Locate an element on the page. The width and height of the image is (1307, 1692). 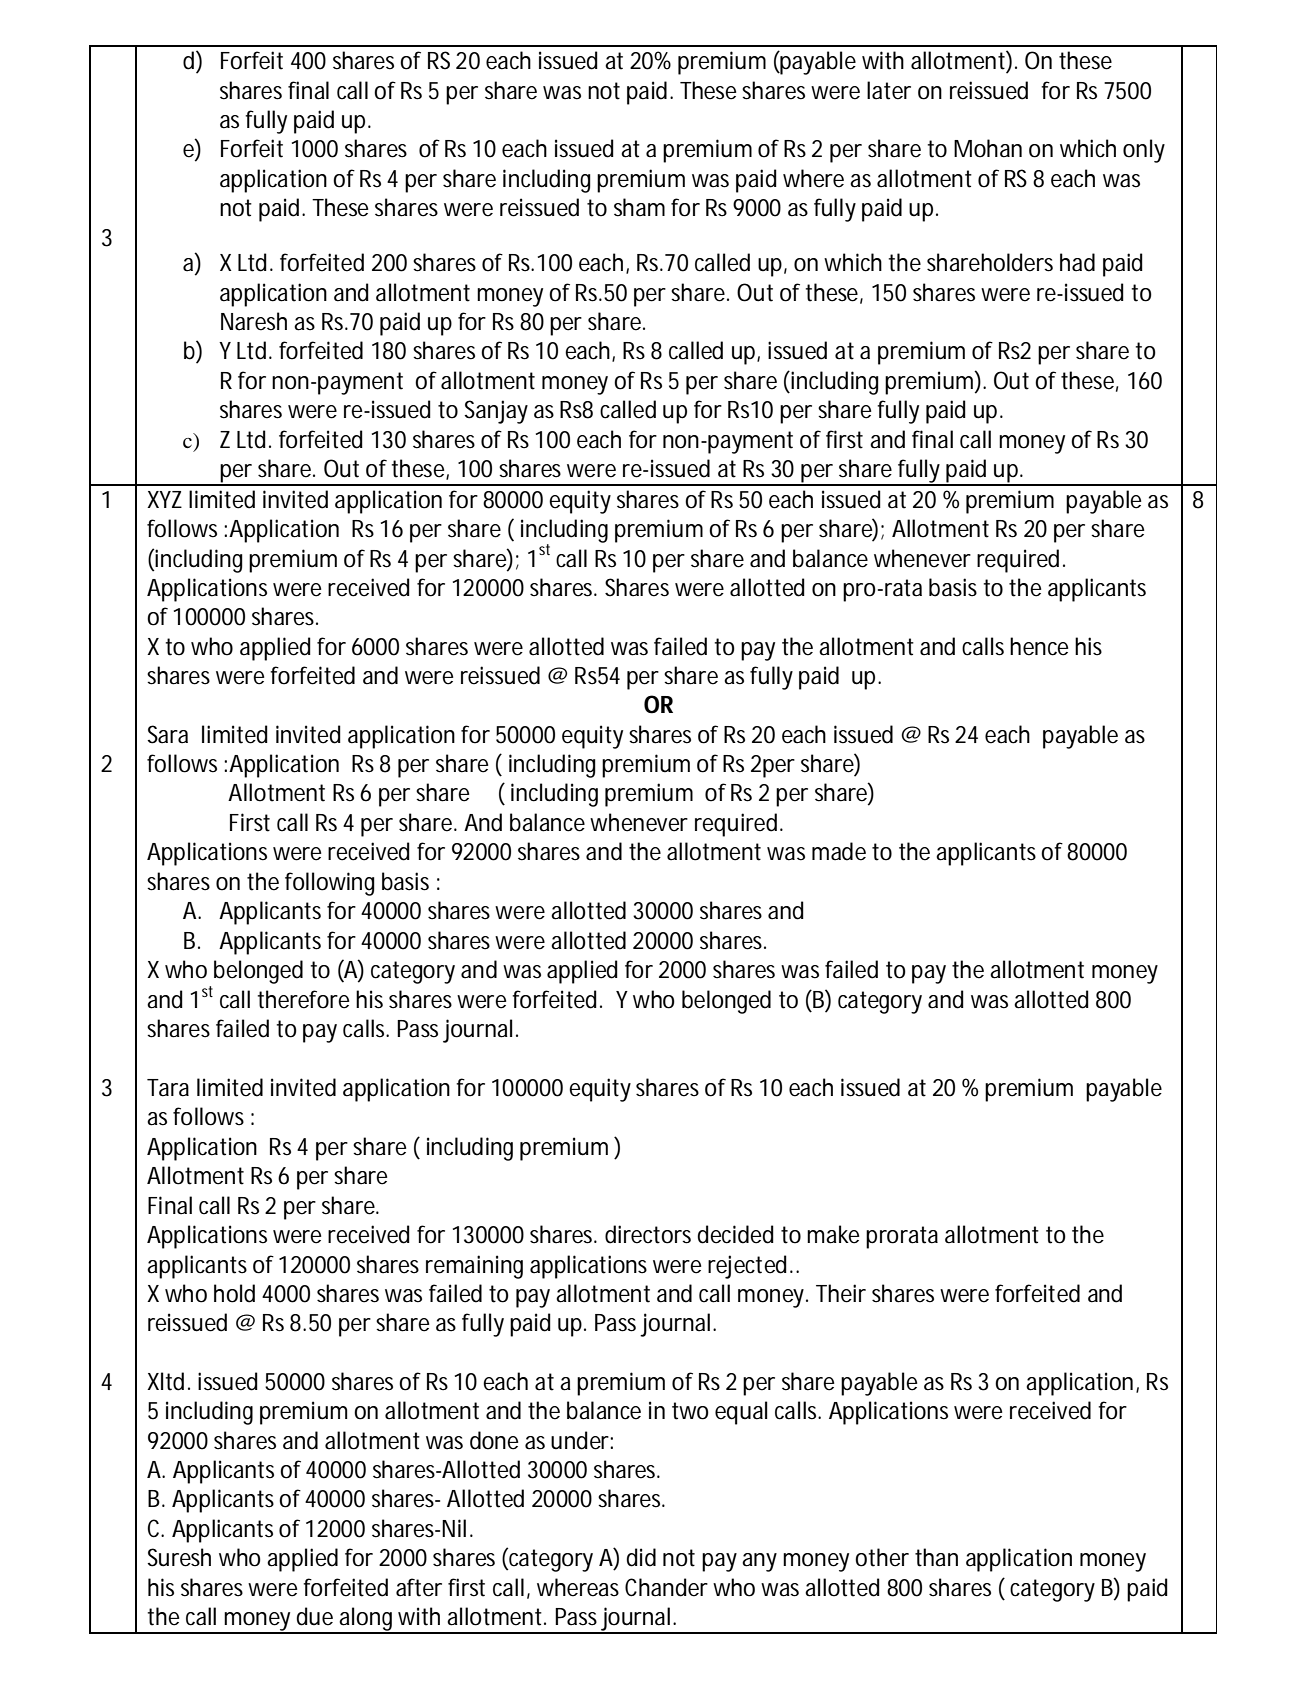
directors is located at coordinates (648, 1234).
